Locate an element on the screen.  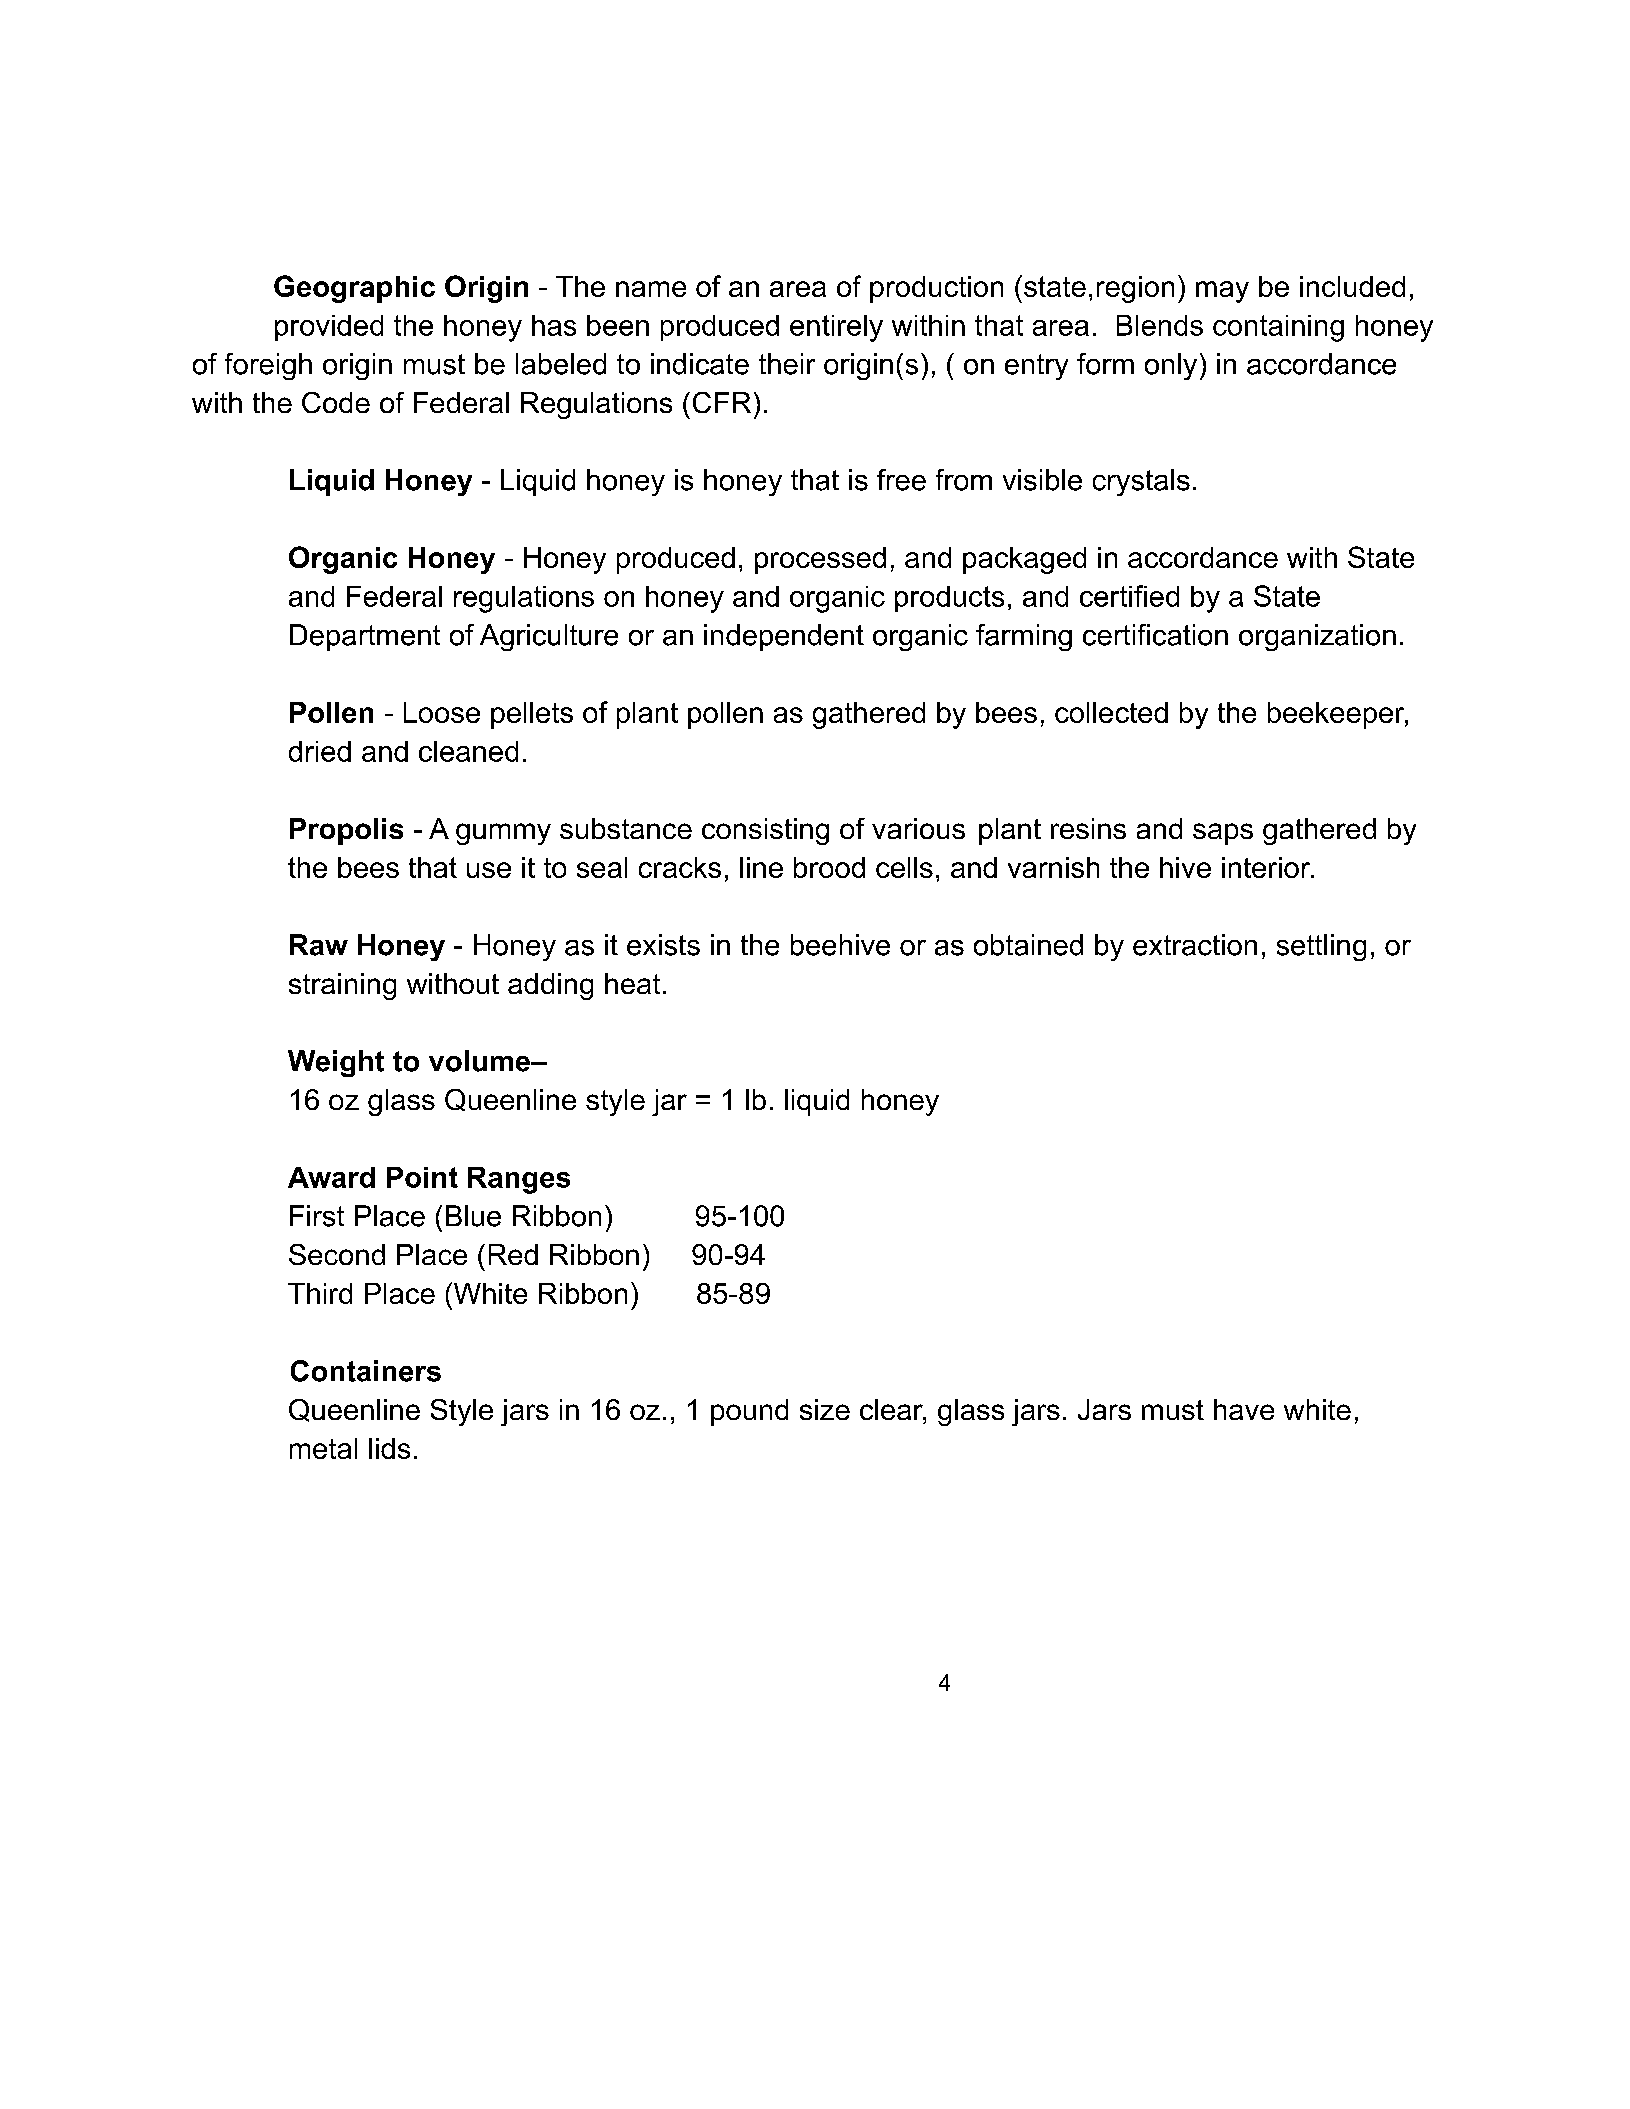
have is located at coordinates (1244, 1409).
